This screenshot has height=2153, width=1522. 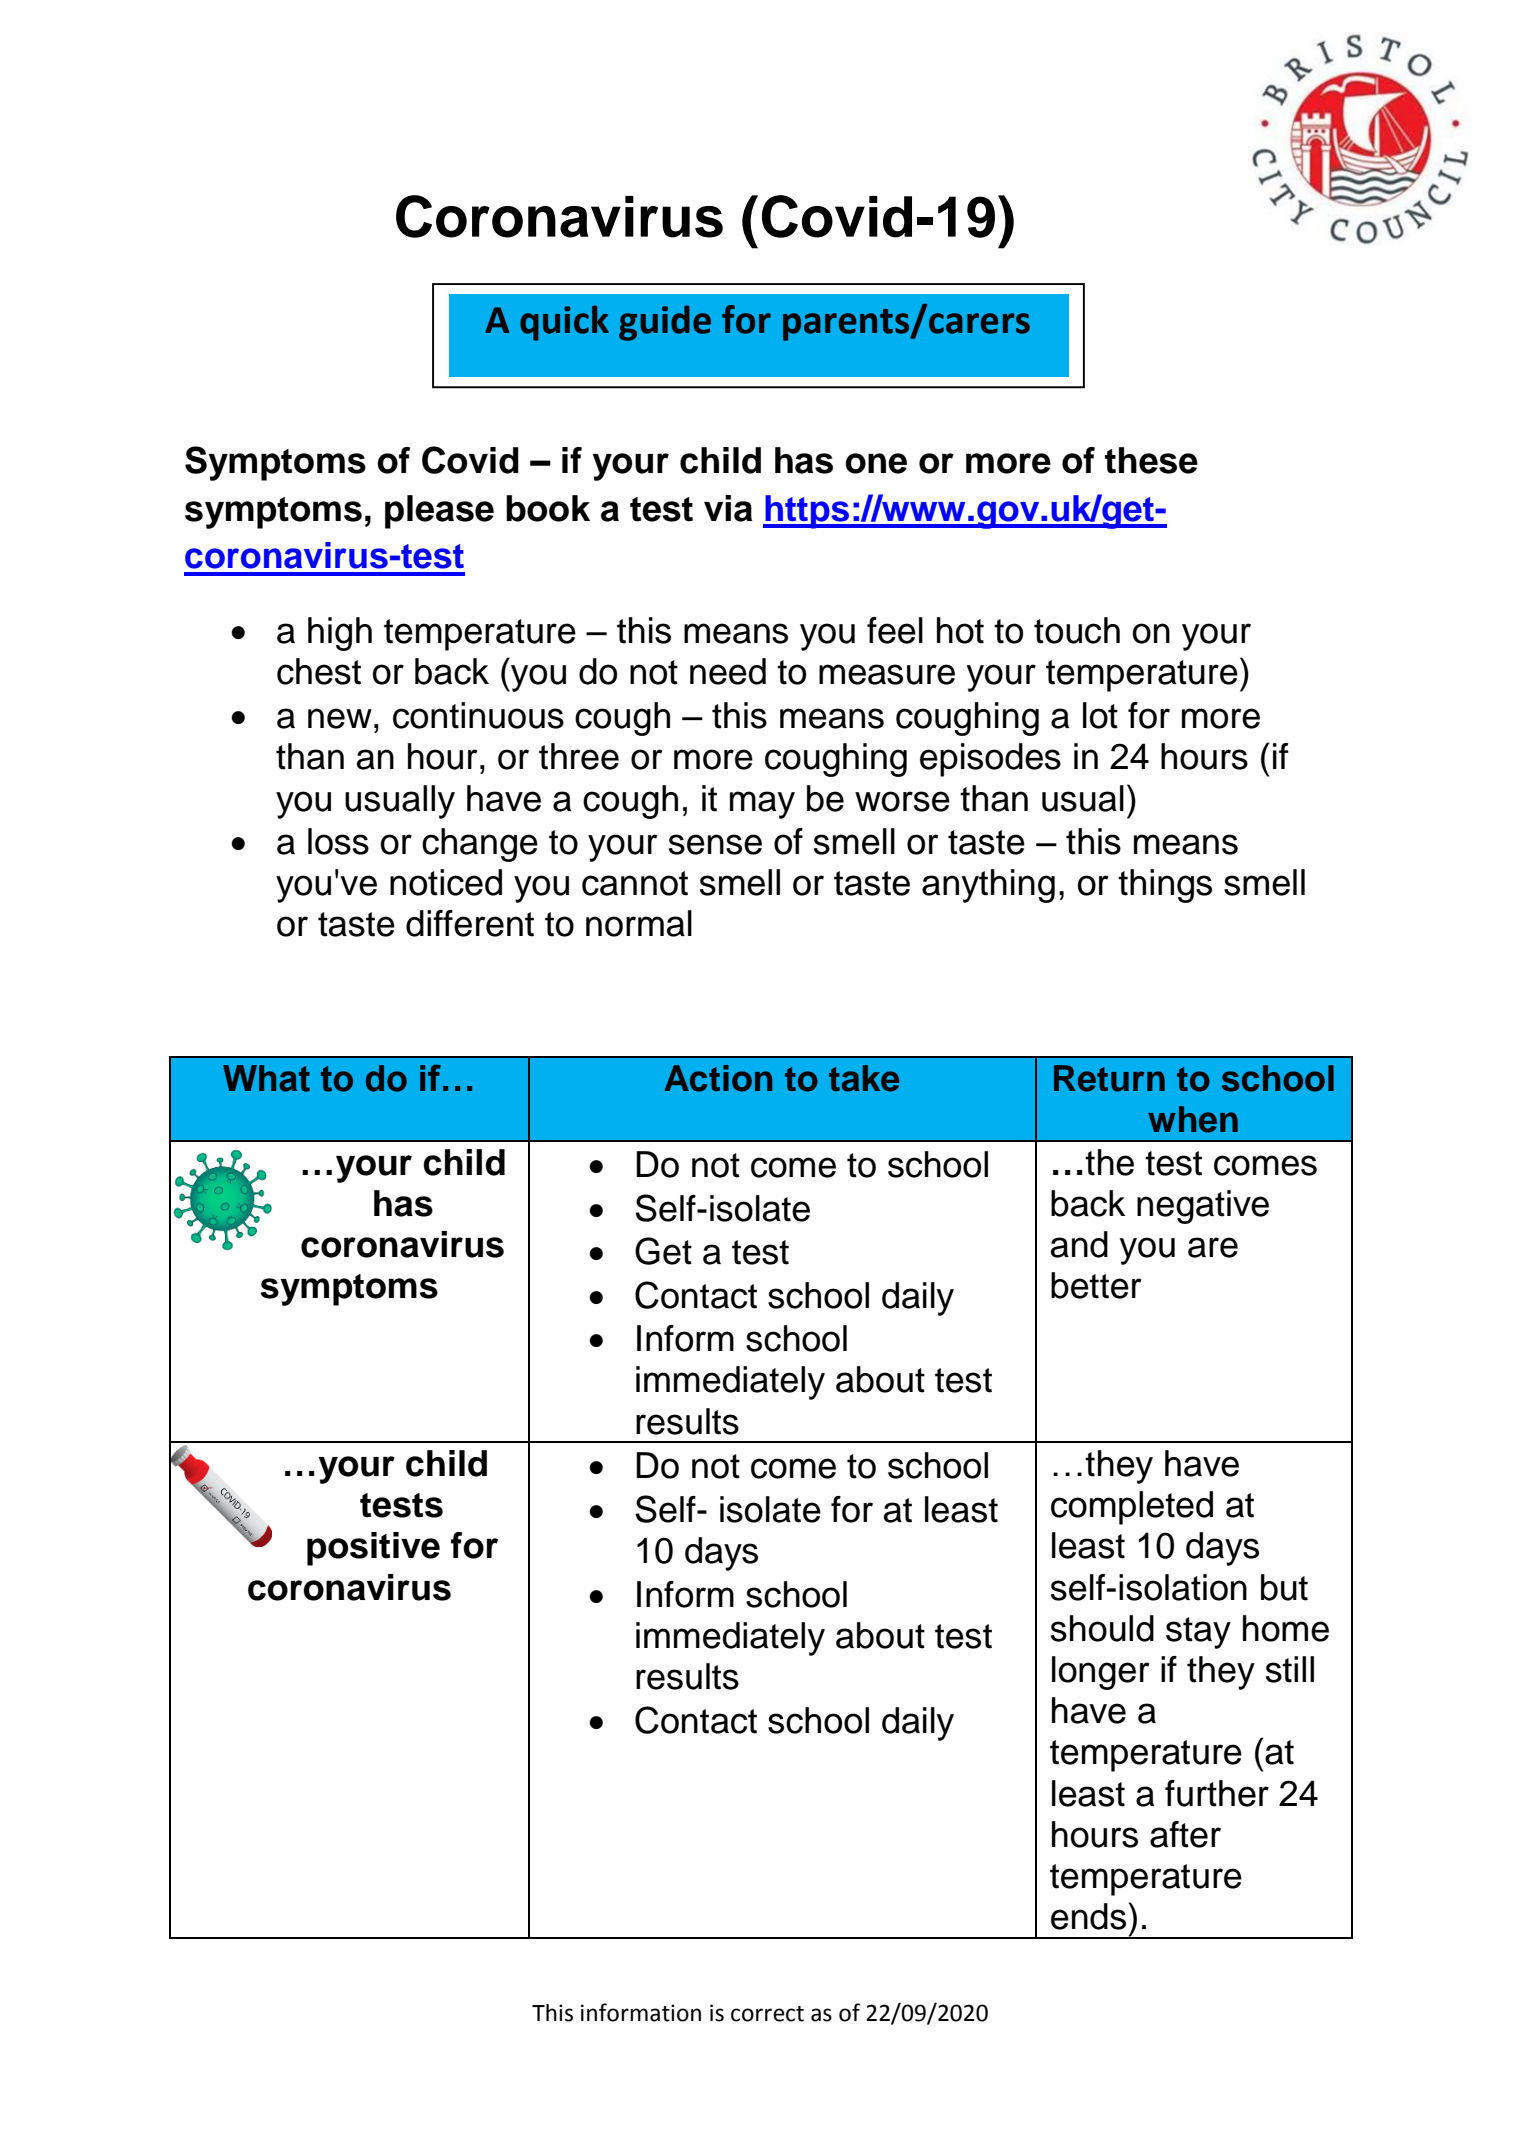 What do you see at coordinates (439, 512) in the screenshot?
I see `please` at bounding box center [439, 512].
